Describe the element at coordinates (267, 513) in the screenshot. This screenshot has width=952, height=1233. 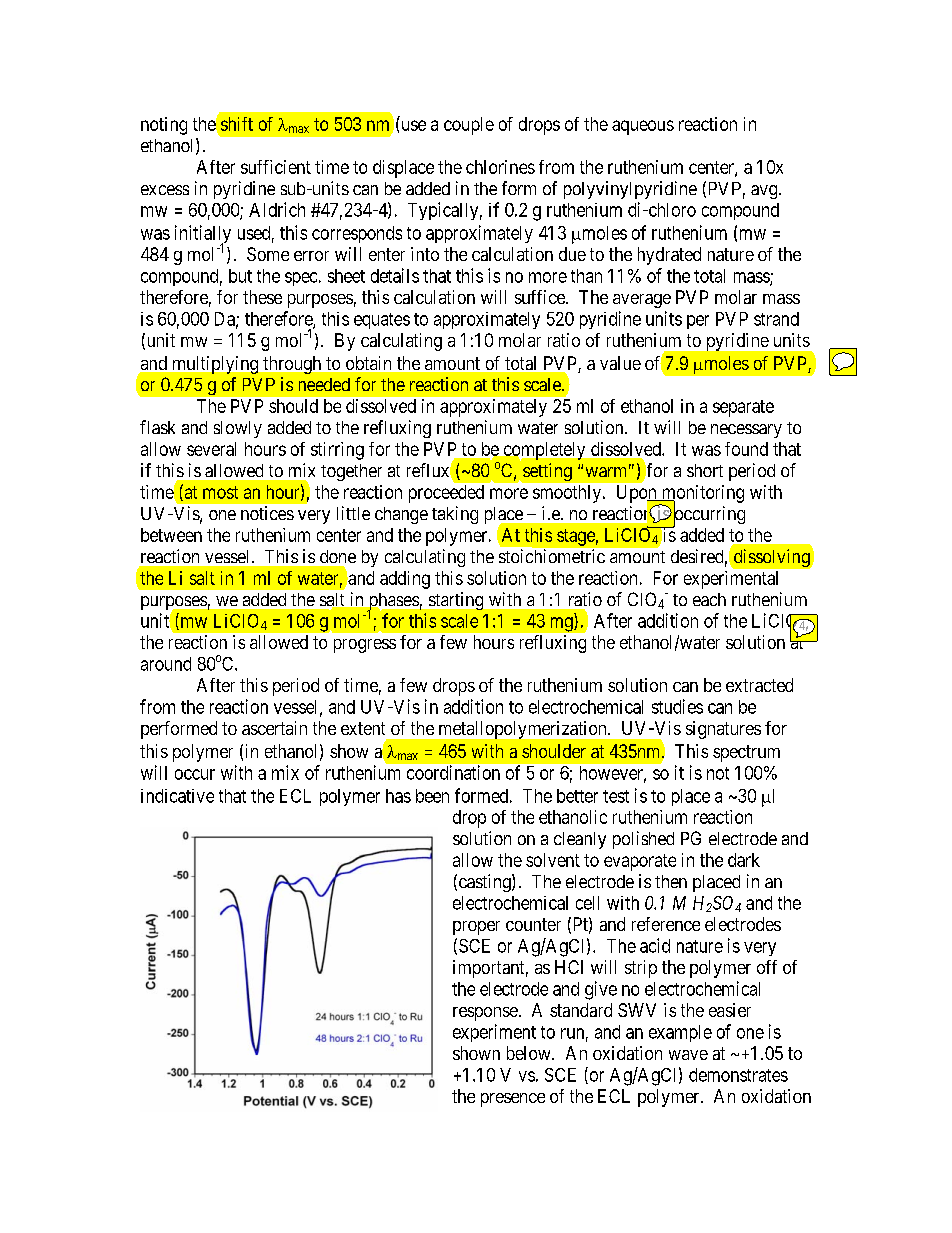
I see `notices` at that location.
